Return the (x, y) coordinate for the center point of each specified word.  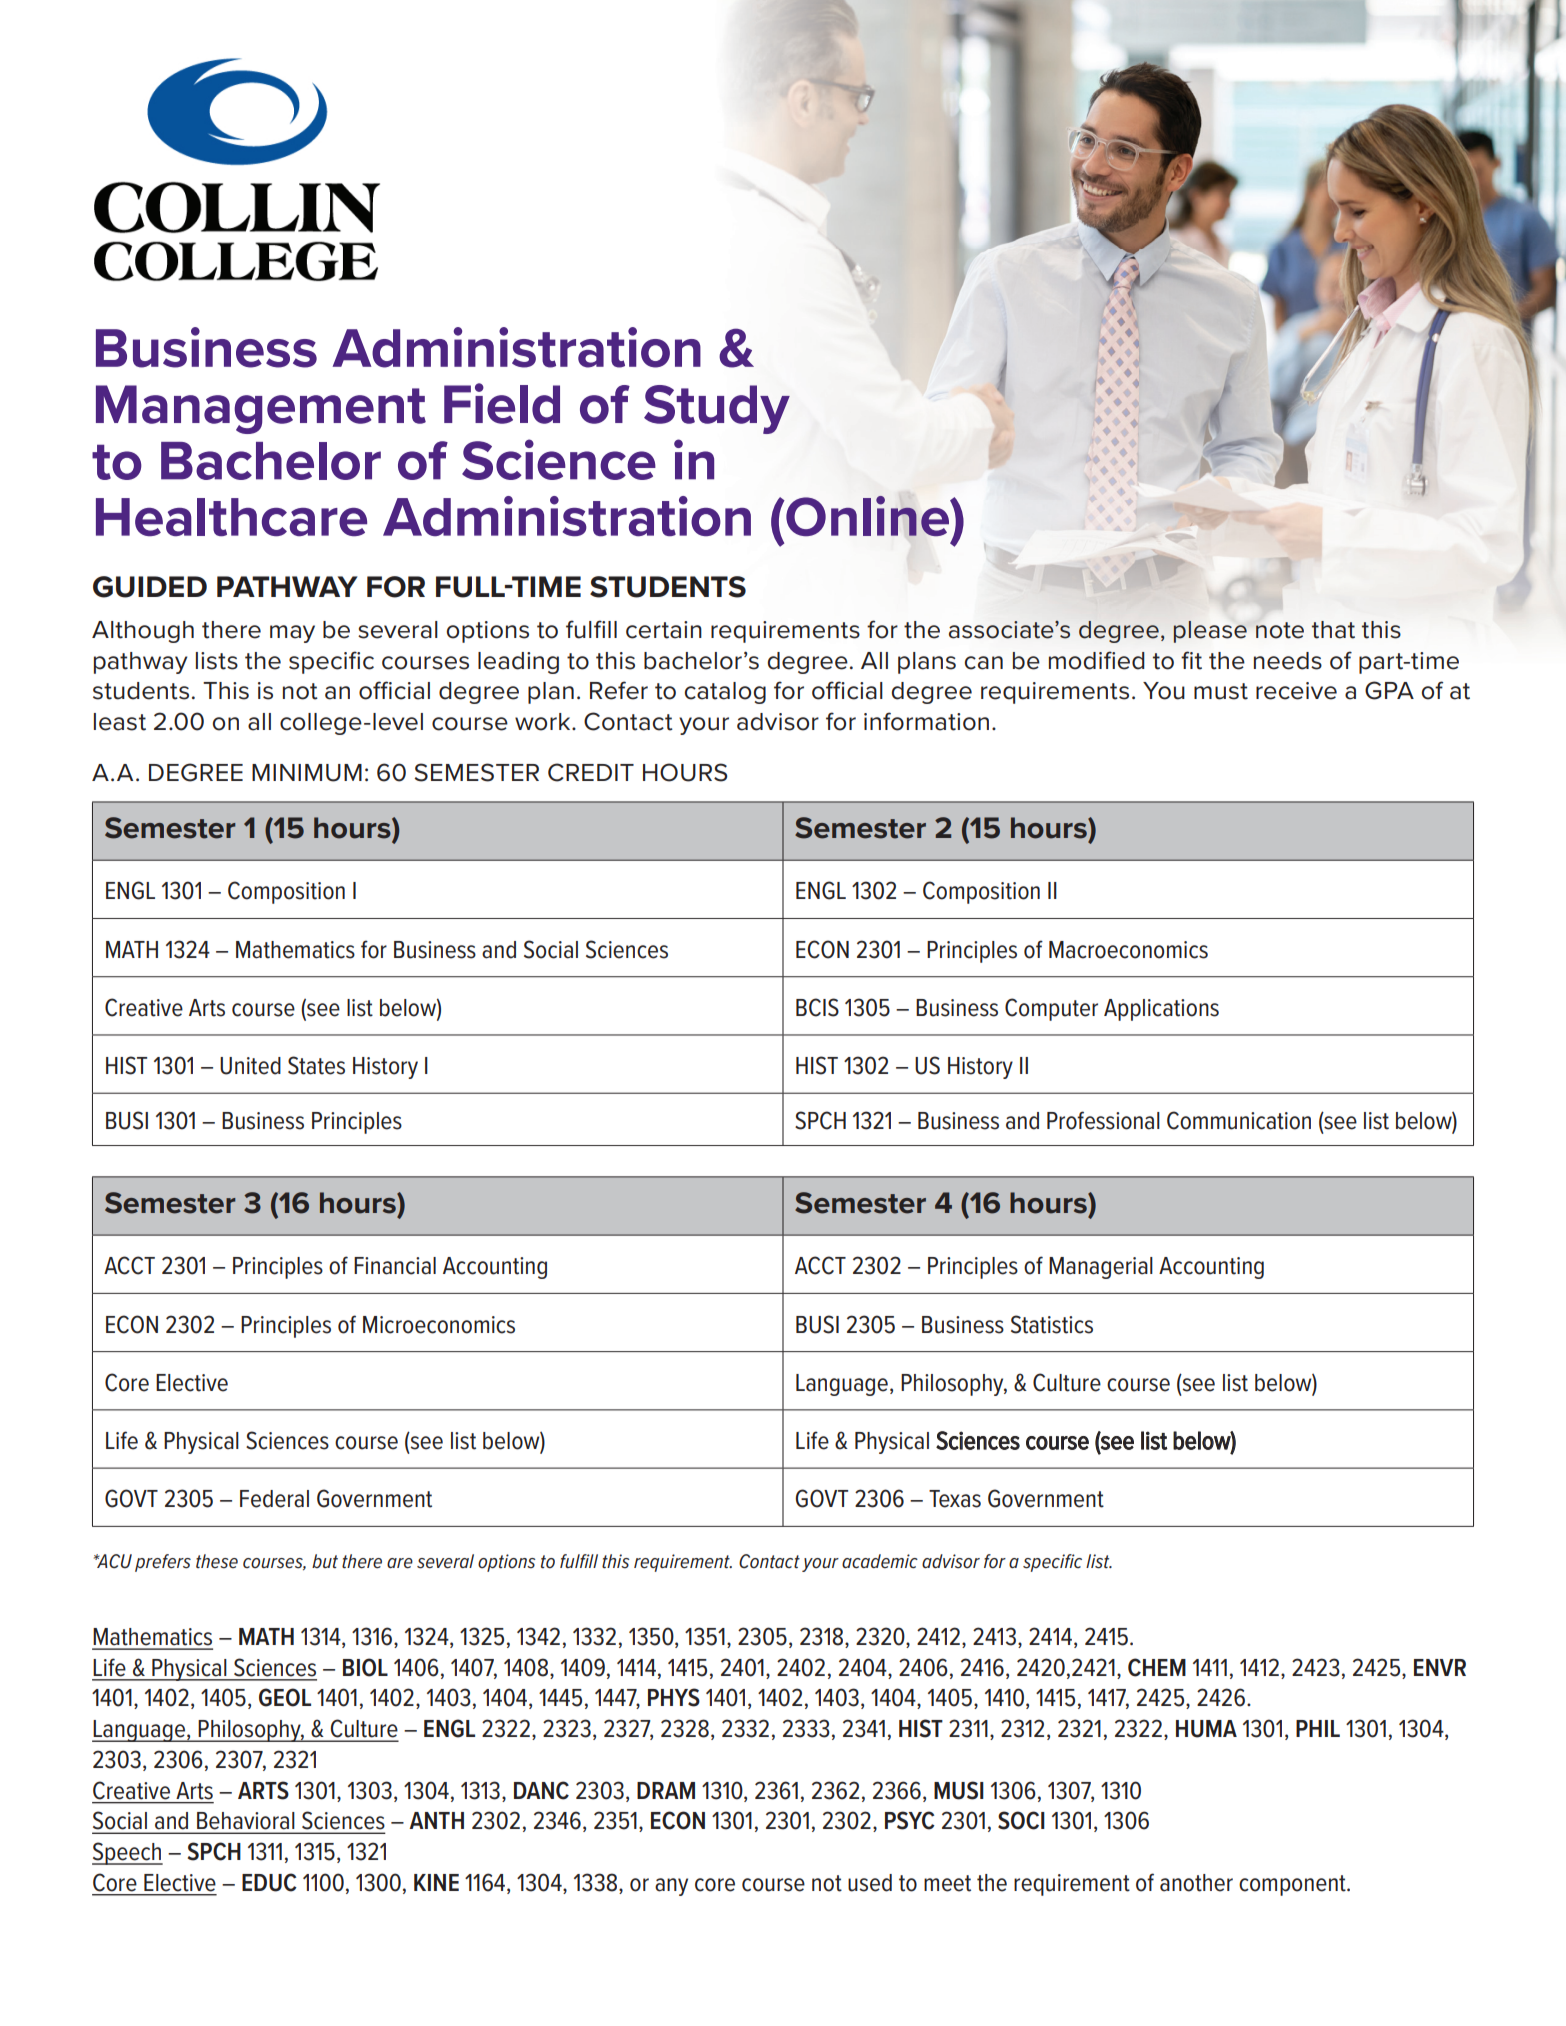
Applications (1161, 1010)
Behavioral (245, 1820)
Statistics (1052, 1324)
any (671, 1887)
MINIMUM (307, 773)
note (1280, 630)
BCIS (817, 1007)
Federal (274, 1499)
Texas (955, 1499)
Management (261, 409)
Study (717, 409)
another (1196, 1883)
